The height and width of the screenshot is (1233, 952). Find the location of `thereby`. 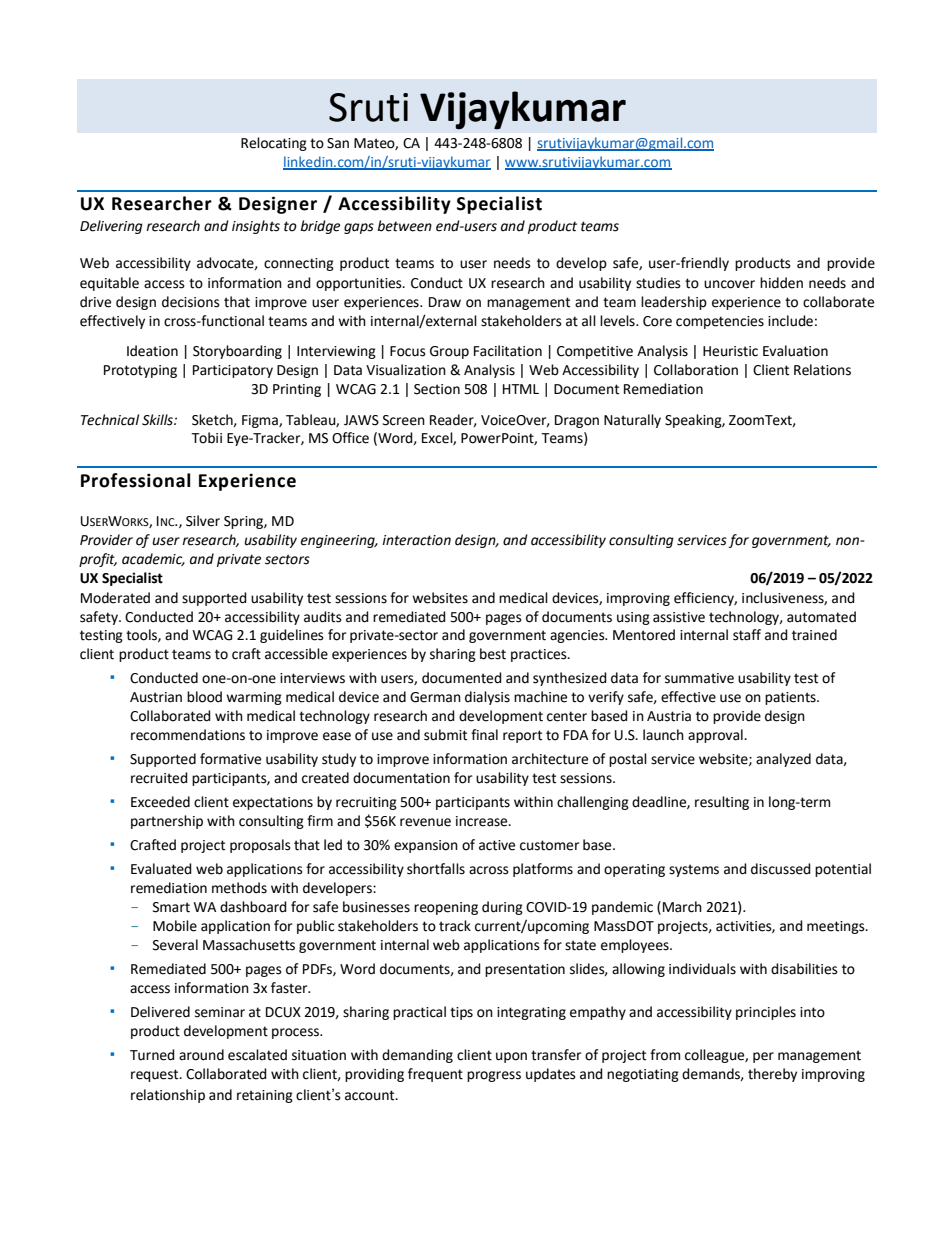

thereby is located at coordinates (772, 1075).
